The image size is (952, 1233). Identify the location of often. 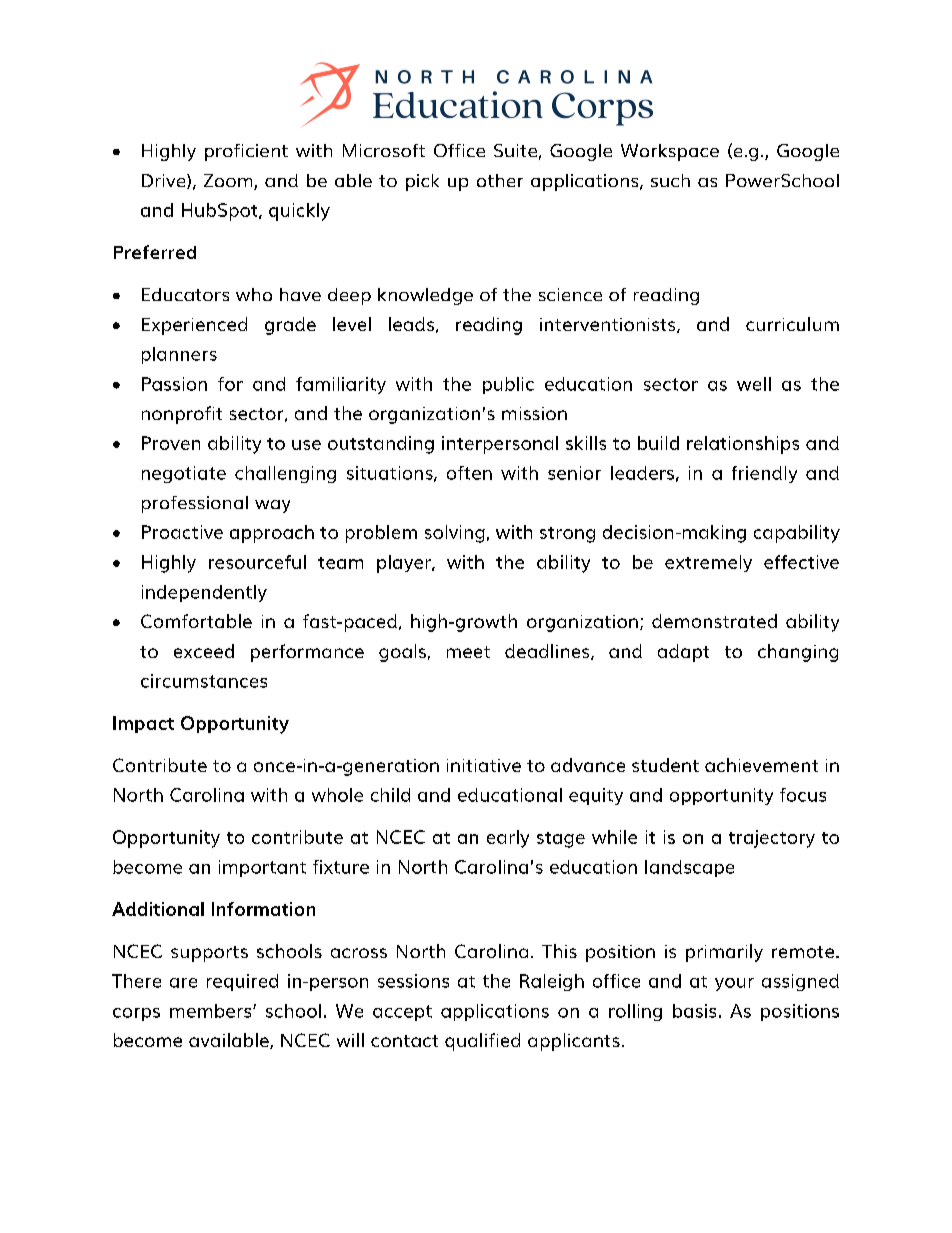
(469, 473).
